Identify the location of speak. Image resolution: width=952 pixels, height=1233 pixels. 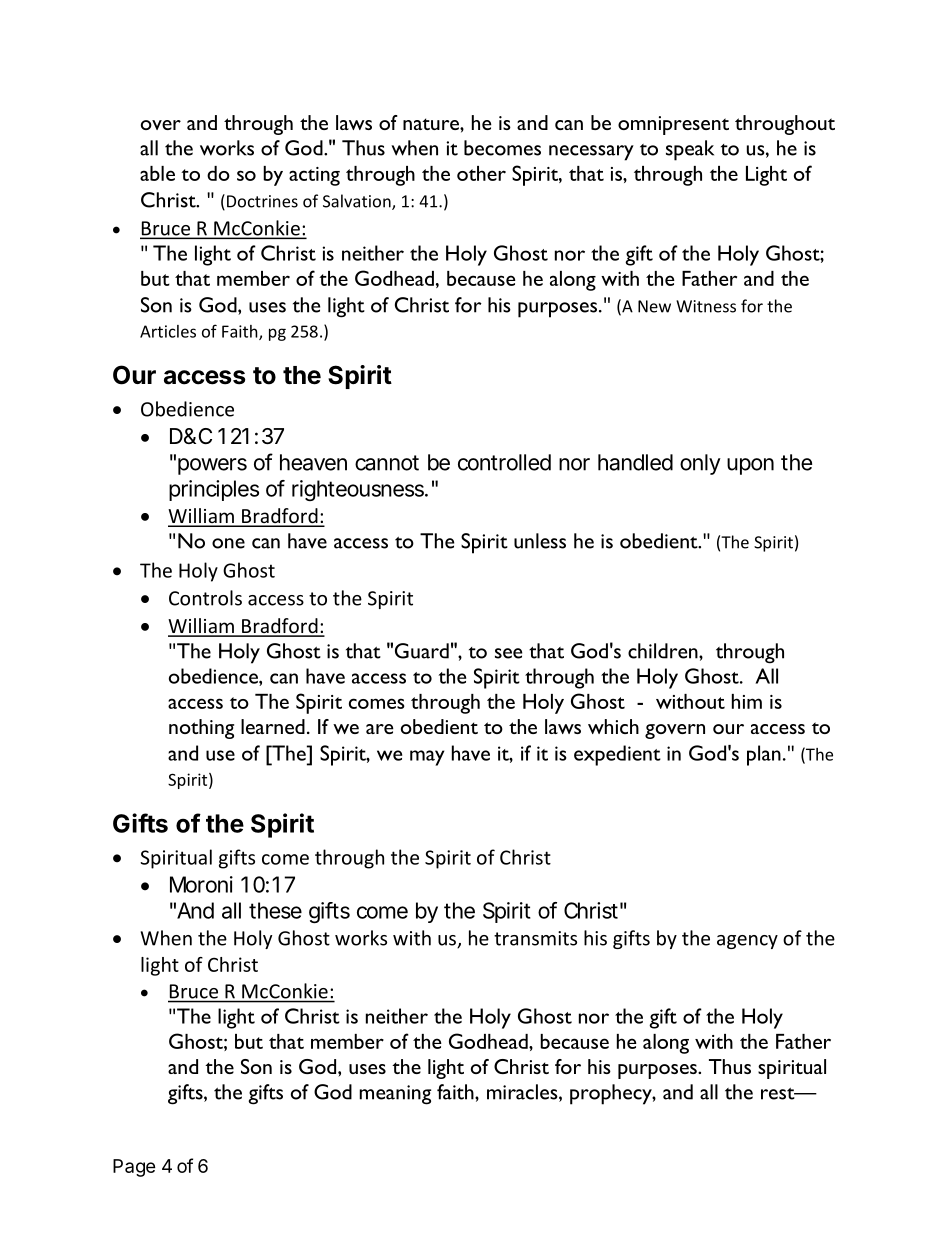
(690, 150).
